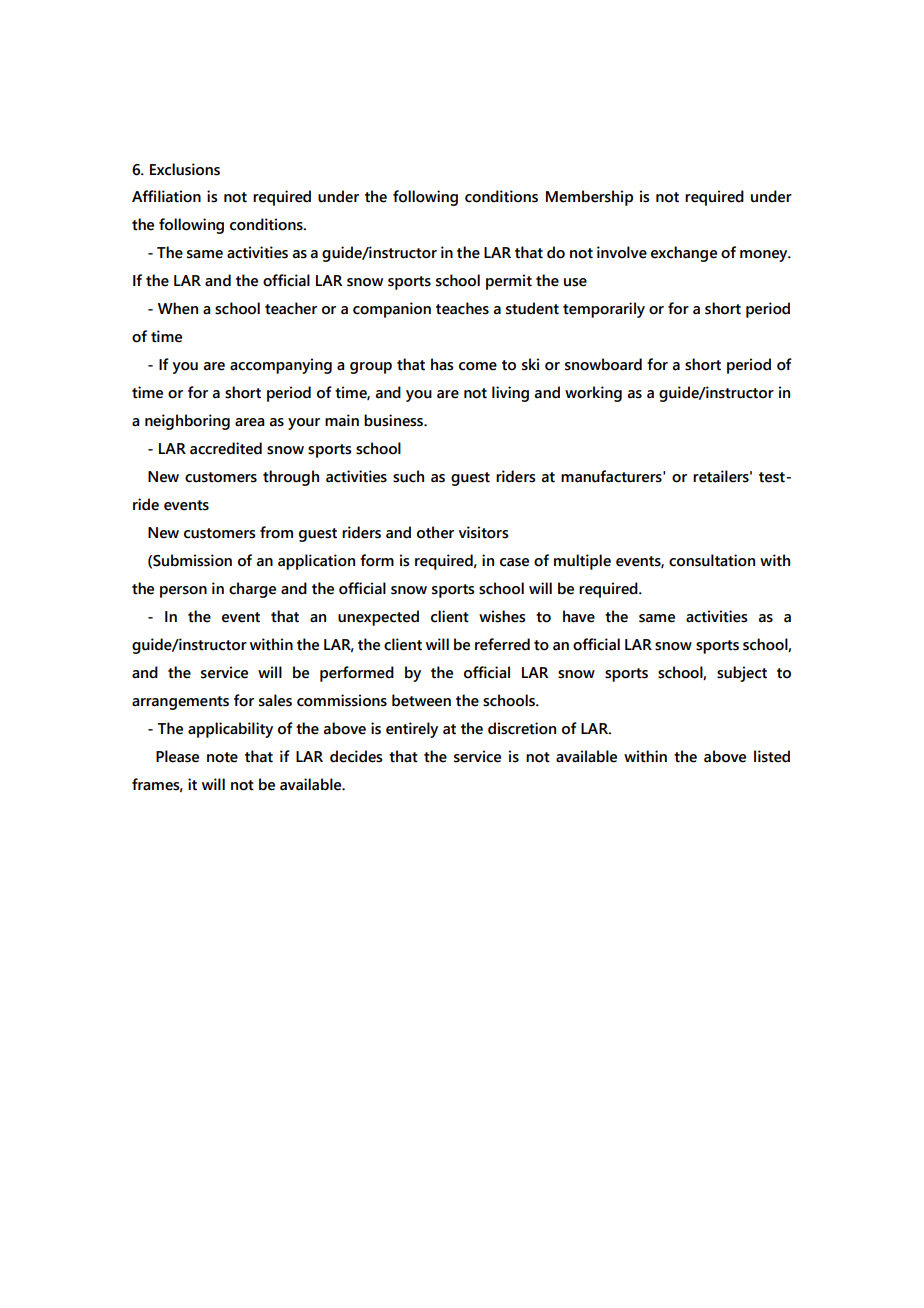 This screenshot has width=924, height=1308. I want to click on accredited, so click(226, 448).
